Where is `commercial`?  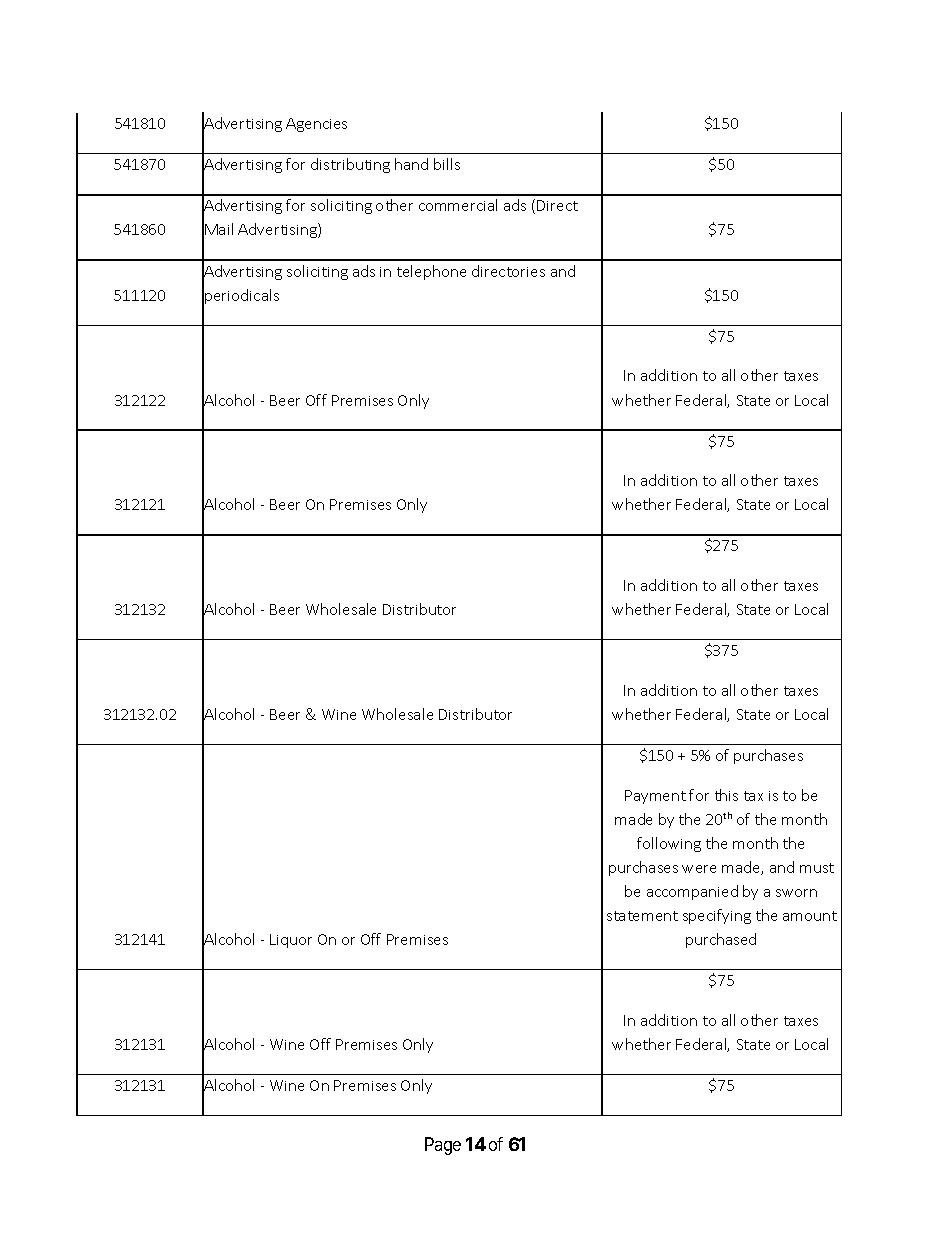
commercial is located at coordinates (458, 205).
